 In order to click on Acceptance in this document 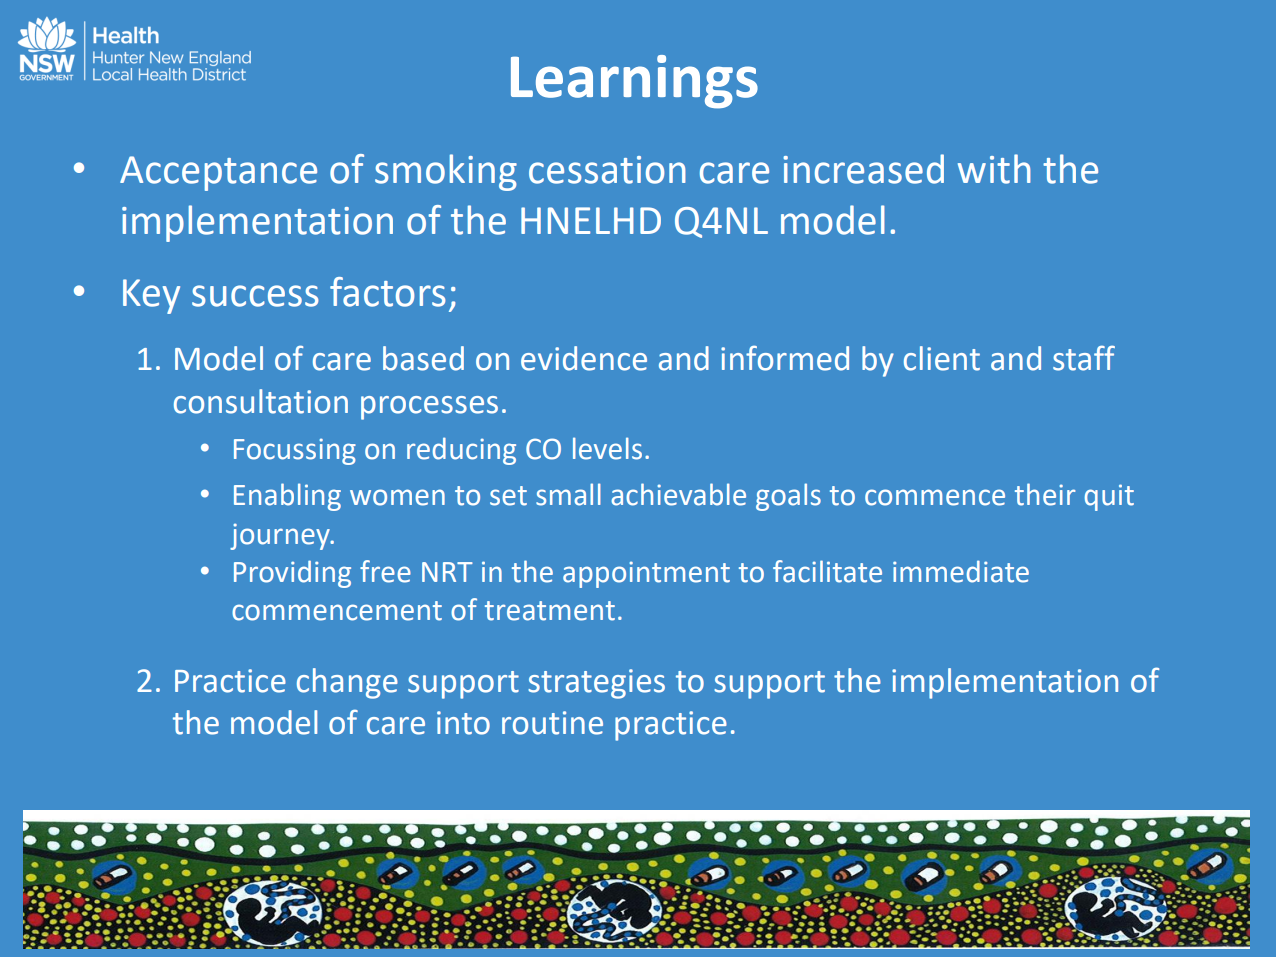, I will do `click(218, 173)`.
